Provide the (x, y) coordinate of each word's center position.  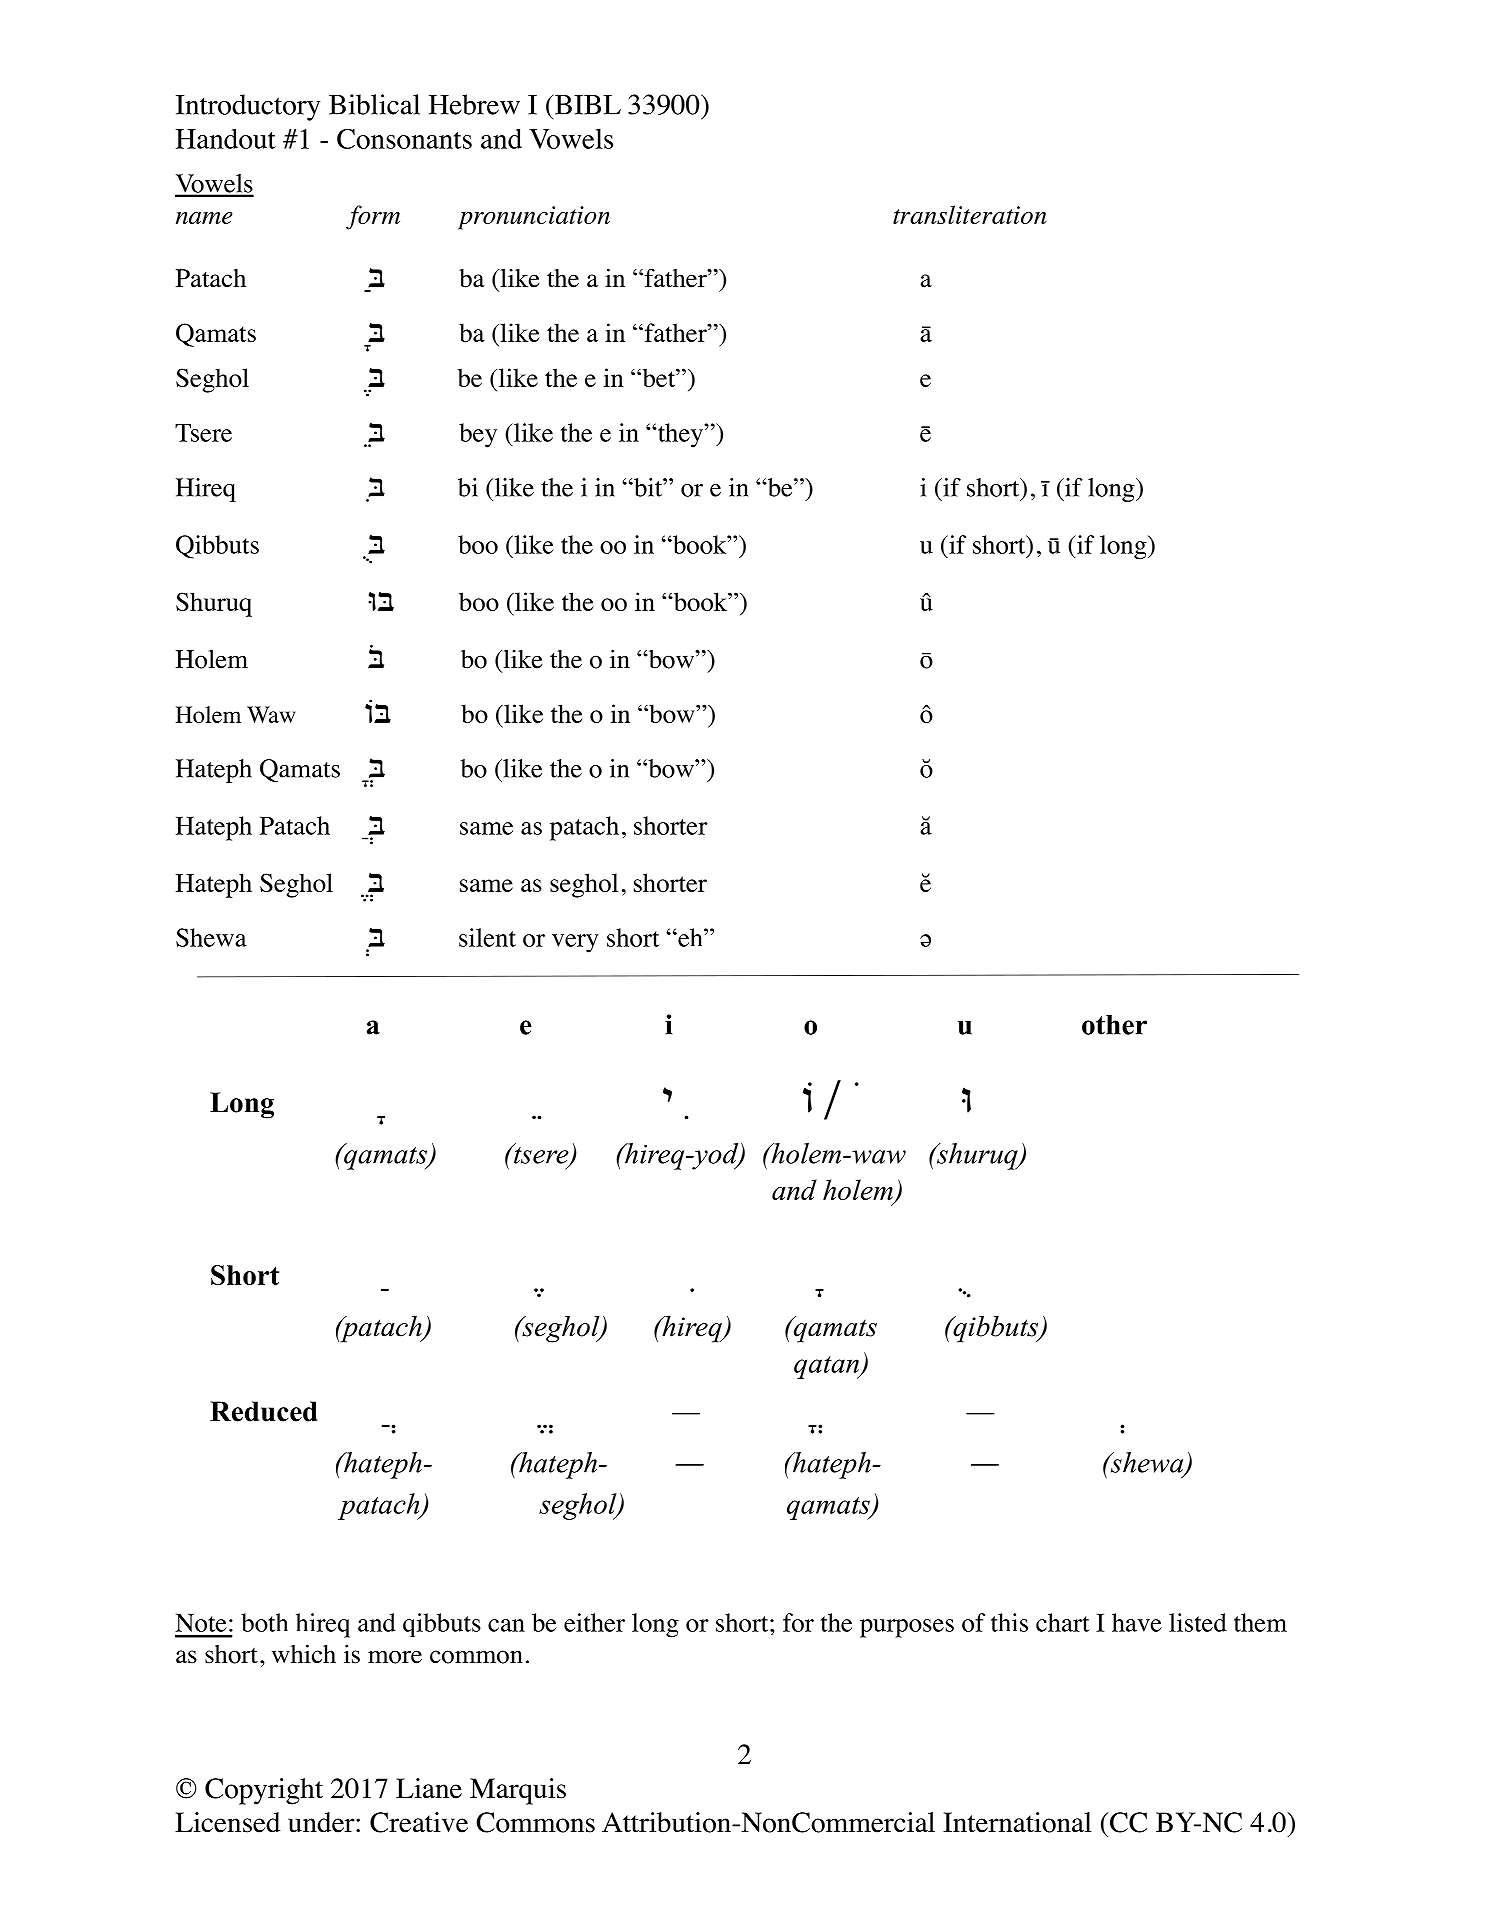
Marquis (518, 1791)
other (1114, 1025)
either (594, 1622)
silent (487, 937)
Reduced (264, 1411)
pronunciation (534, 218)
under (322, 1822)
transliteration (970, 214)
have (1137, 1622)
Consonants (404, 139)
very (575, 943)
